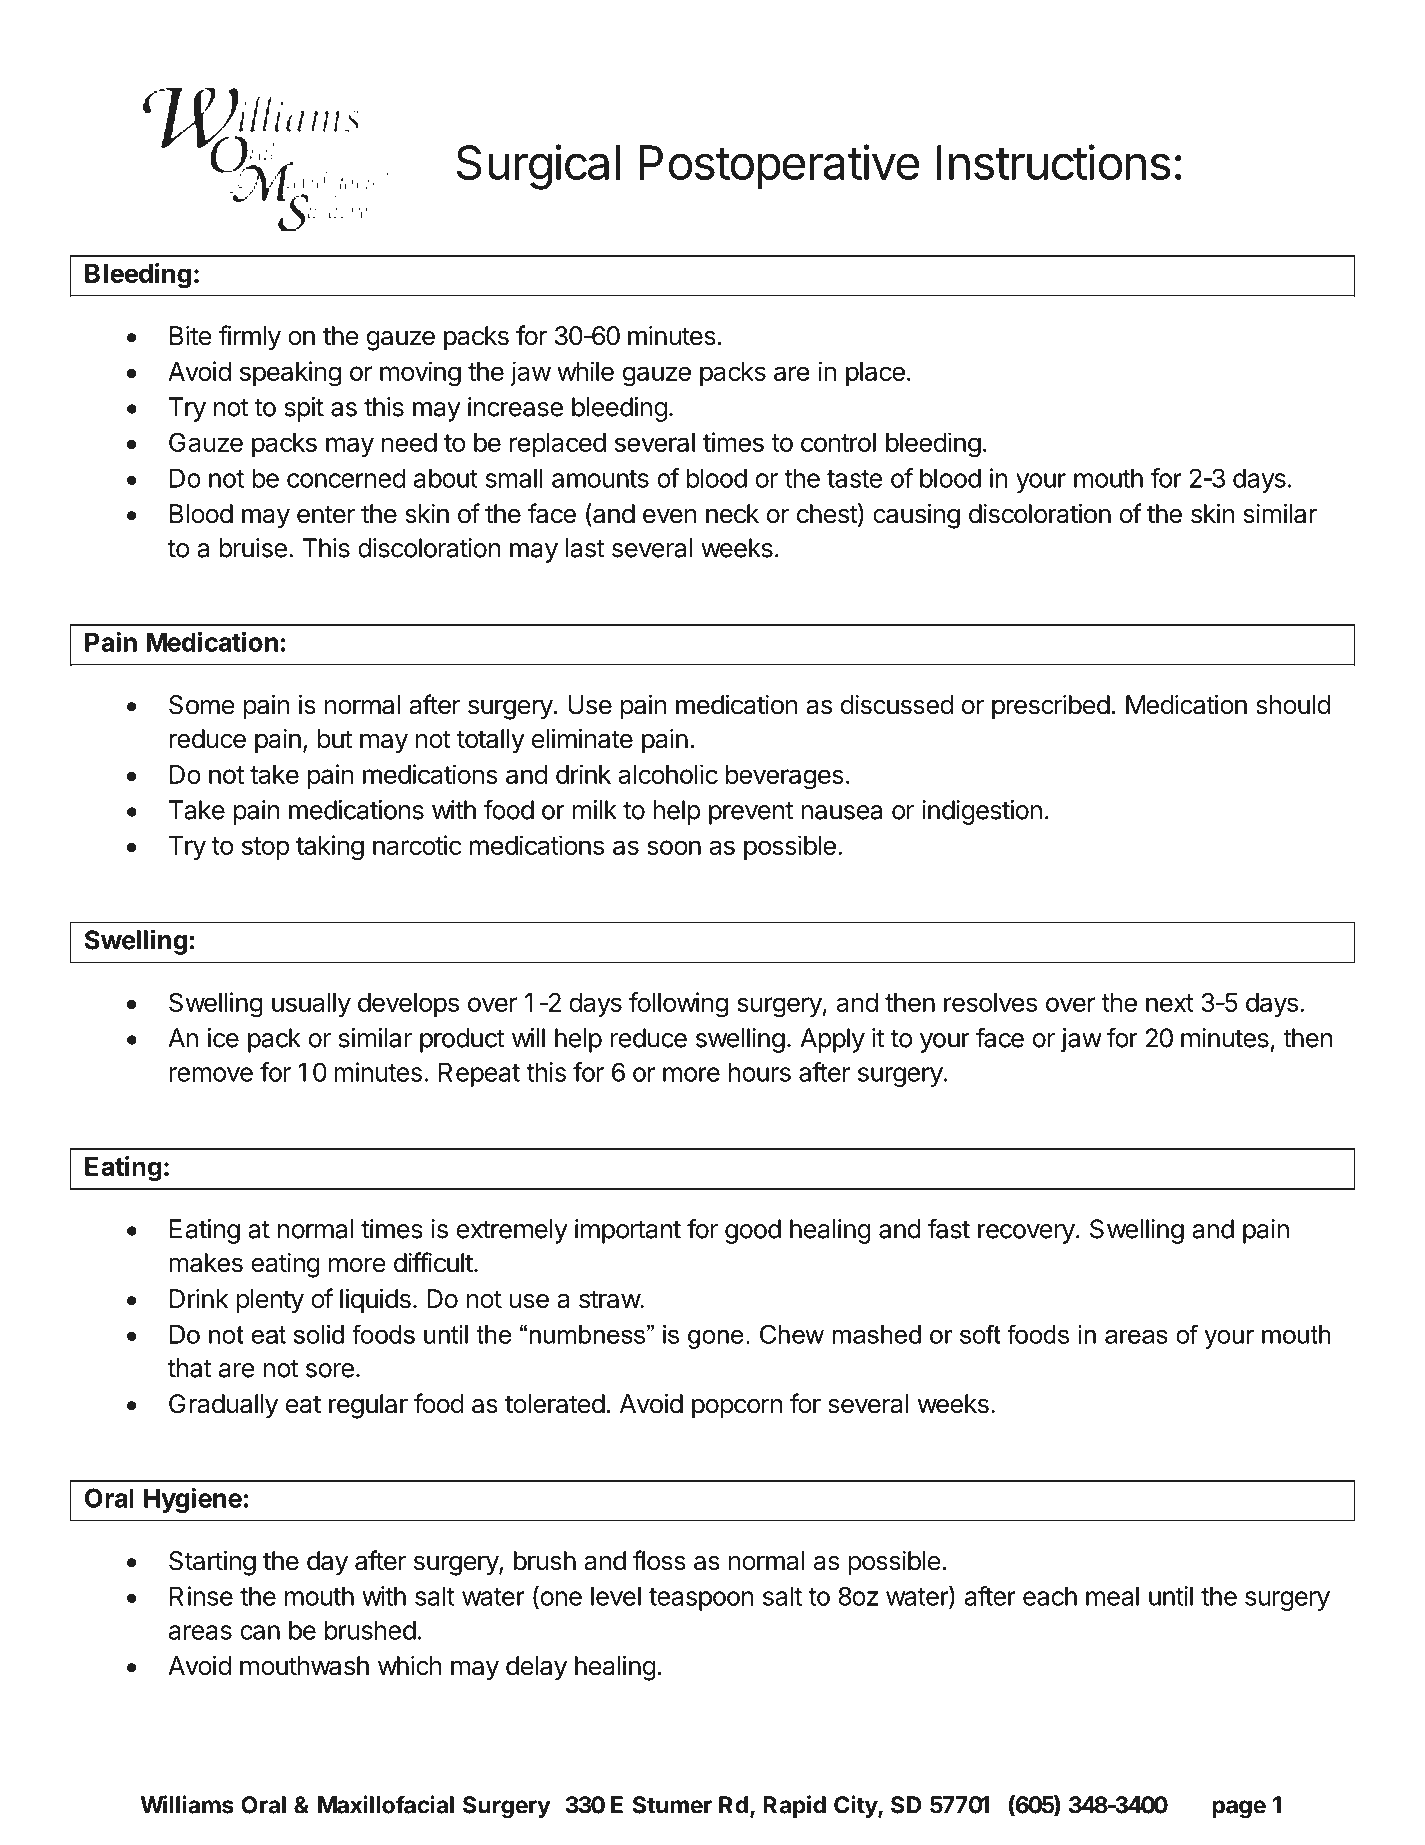 This screenshot has height=1845, width=1425. What do you see at coordinates (250, 338) in the screenshot?
I see `firmly` at bounding box center [250, 338].
